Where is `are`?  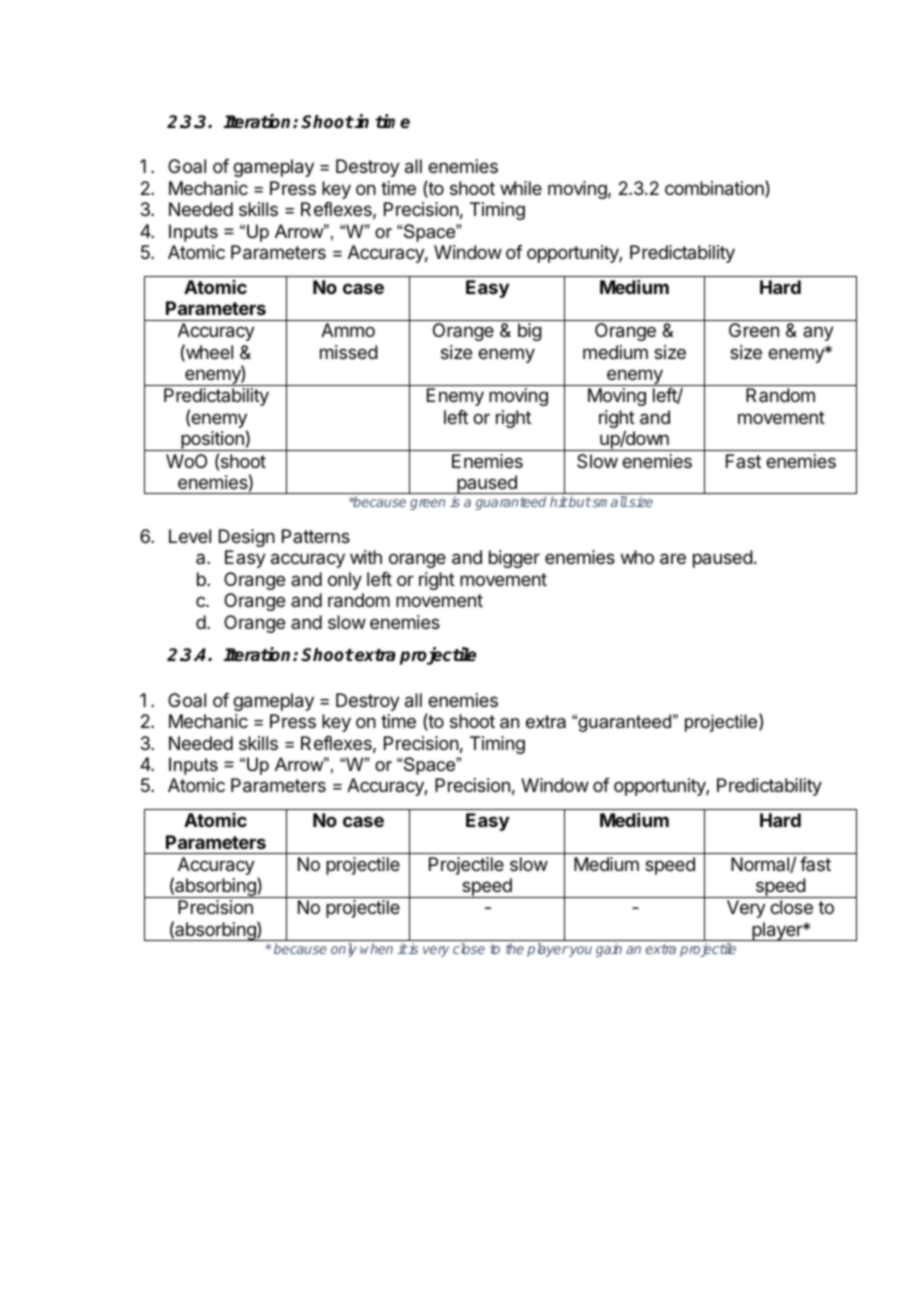 are is located at coordinates (673, 559).
